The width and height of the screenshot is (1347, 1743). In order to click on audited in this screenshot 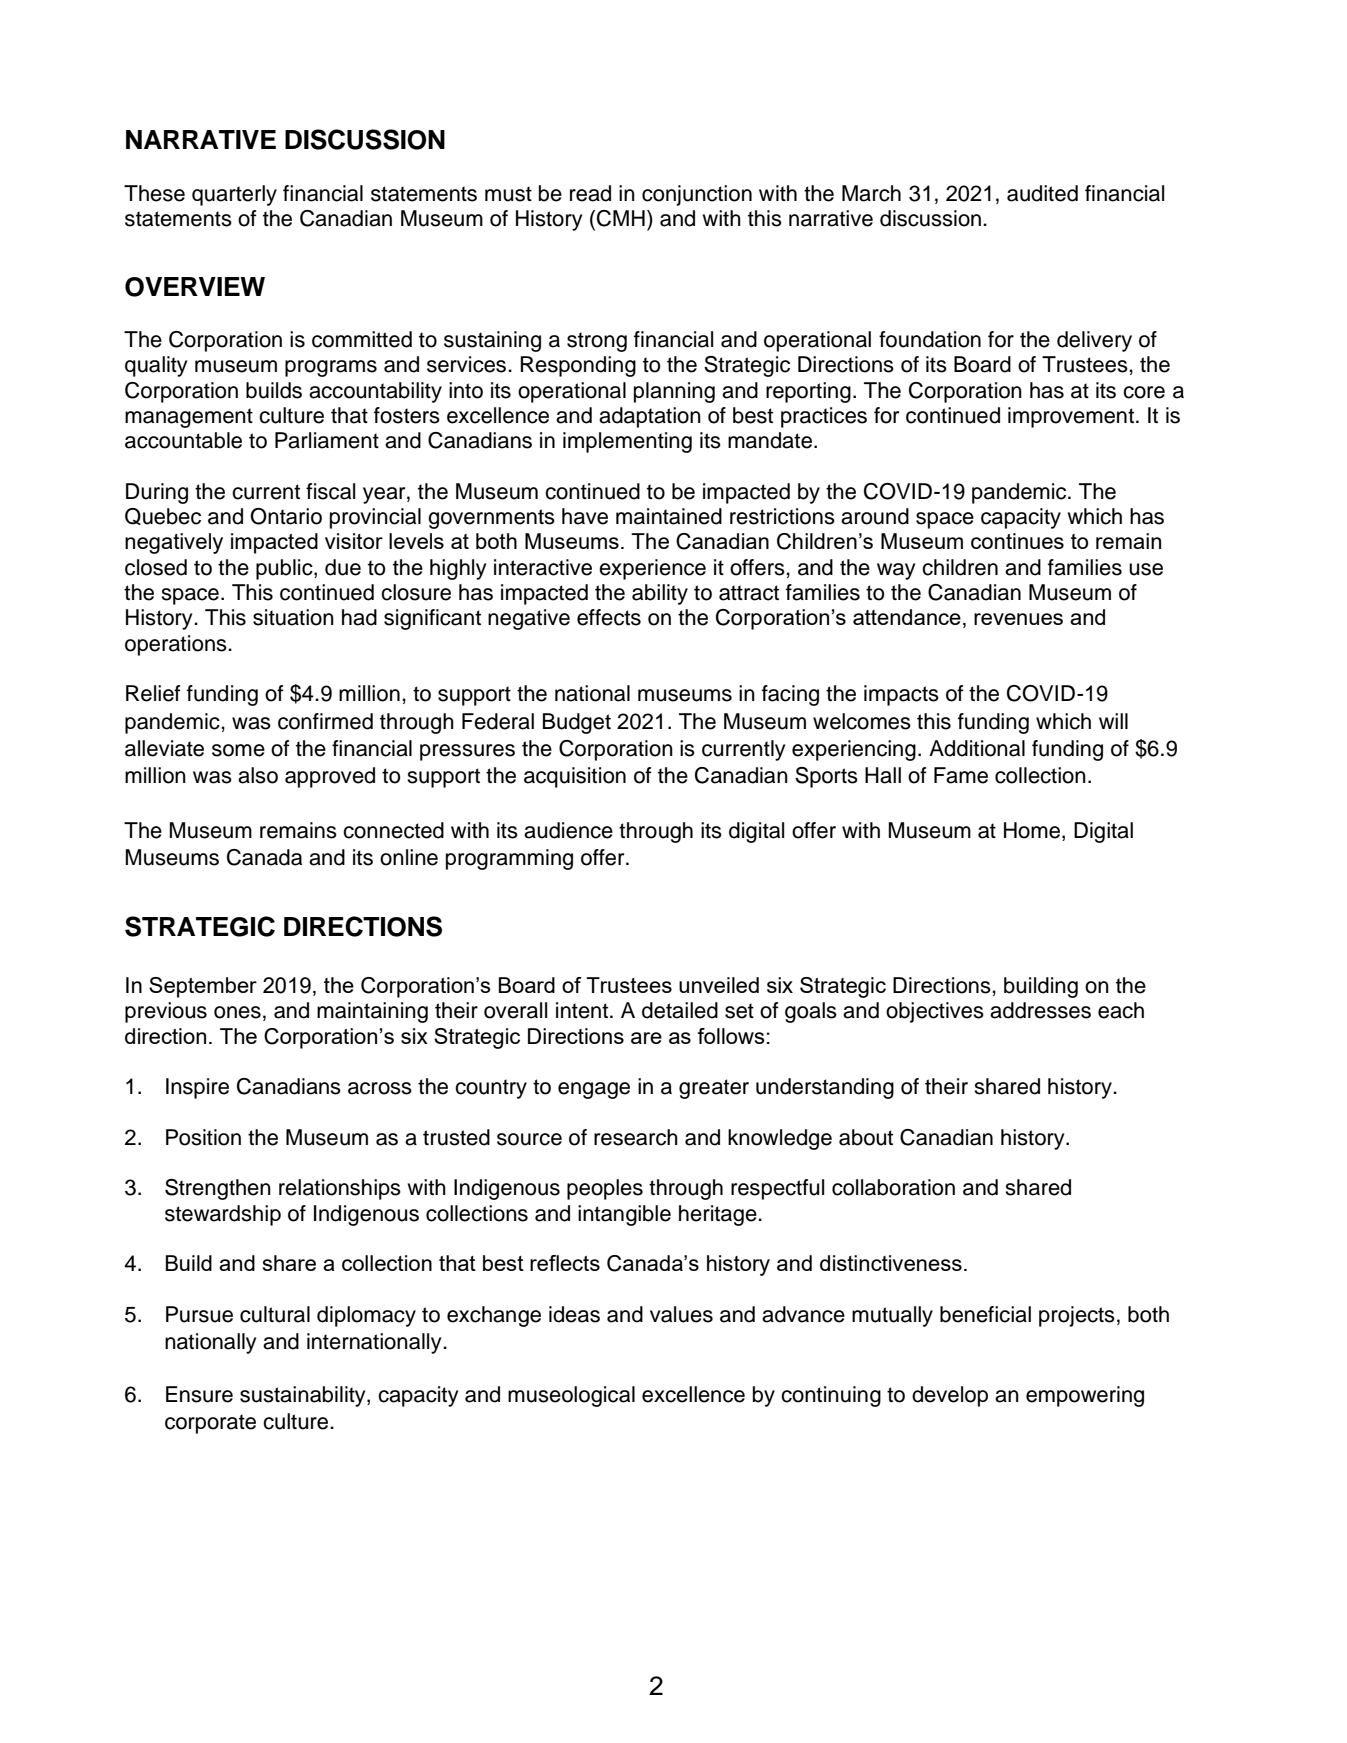, I will do `click(1042, 193)`.
